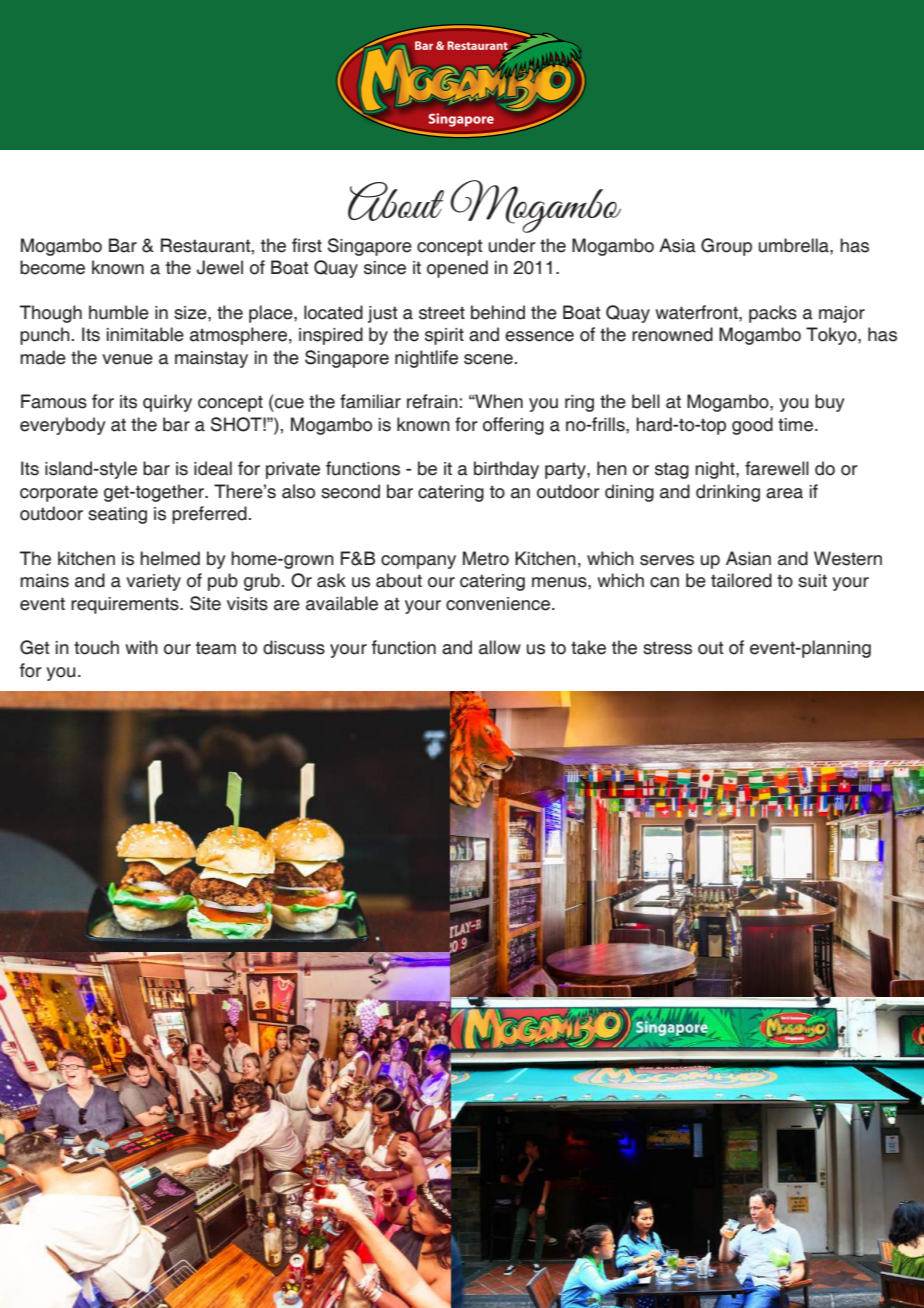 The image size is (924, 1308). Describe the element at coordinates (500, 647) in the document. I see `allow` at that location.
